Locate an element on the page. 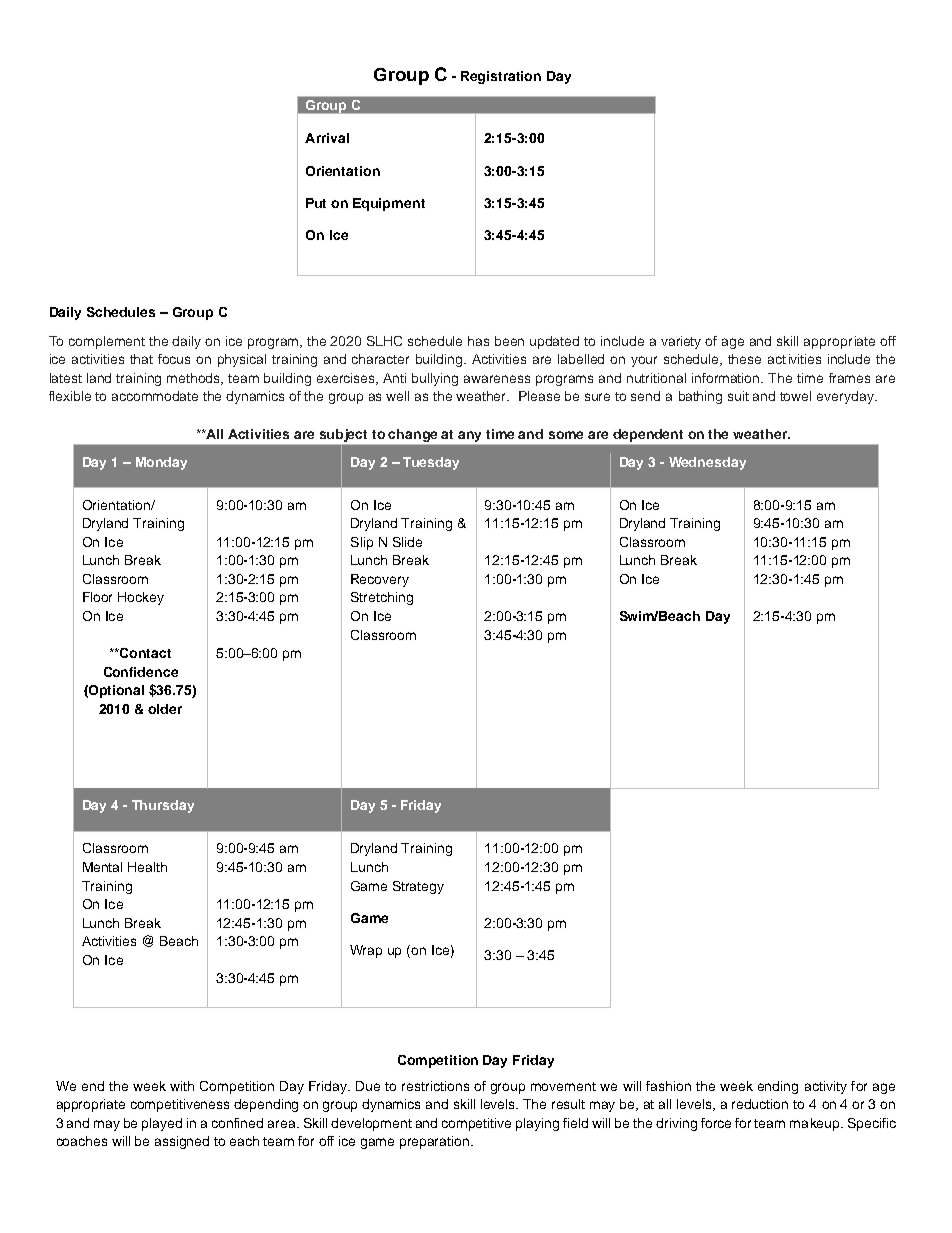 Image resolution: width=952 pixels, height=1233 pixels. Strategy is located at coordinates (418, 887).
